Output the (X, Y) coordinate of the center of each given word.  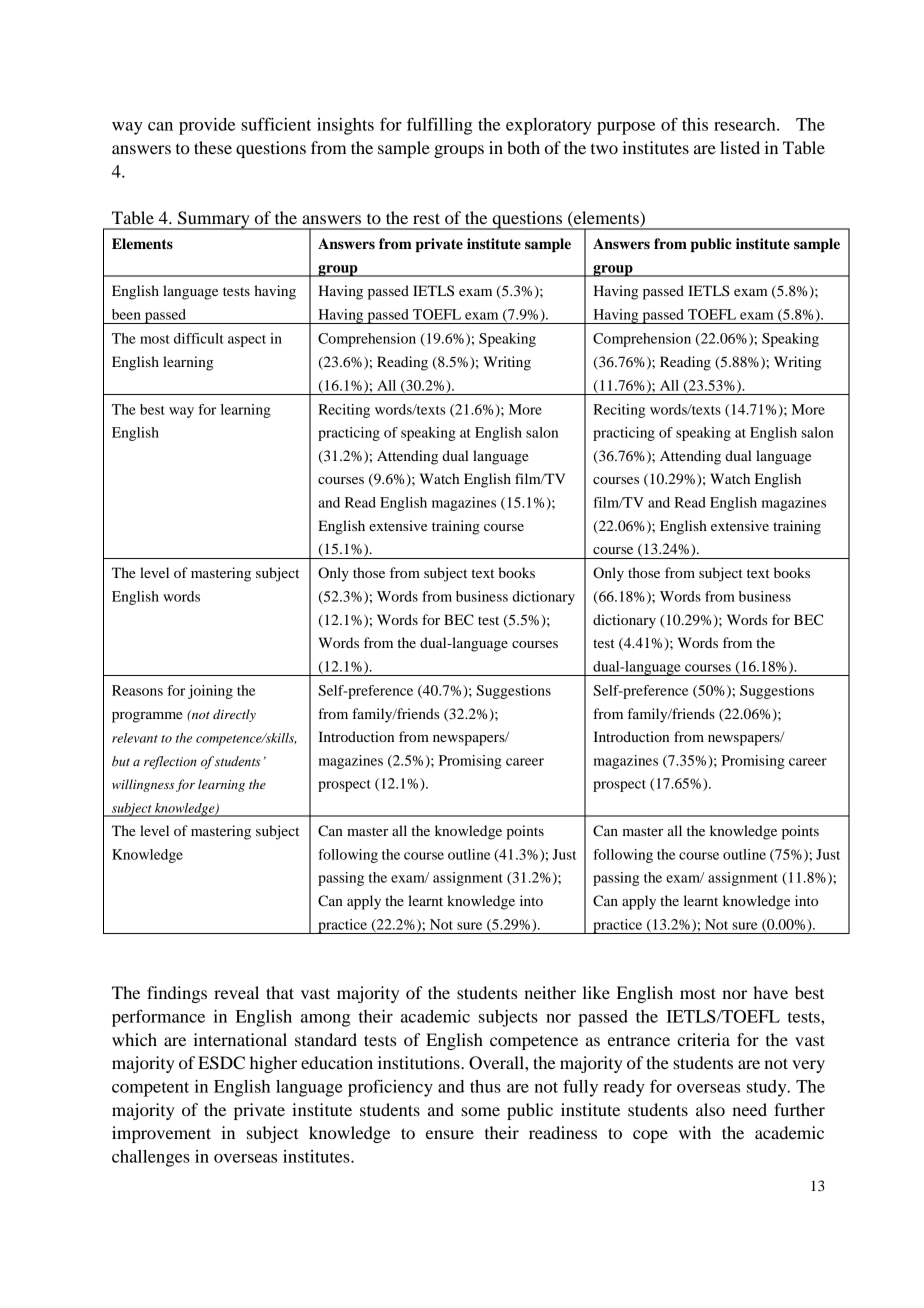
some (480, 1111)
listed (740, 147)
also (710, 1109)
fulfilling (439, 126)
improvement (161, 1134)
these (213, 147)
